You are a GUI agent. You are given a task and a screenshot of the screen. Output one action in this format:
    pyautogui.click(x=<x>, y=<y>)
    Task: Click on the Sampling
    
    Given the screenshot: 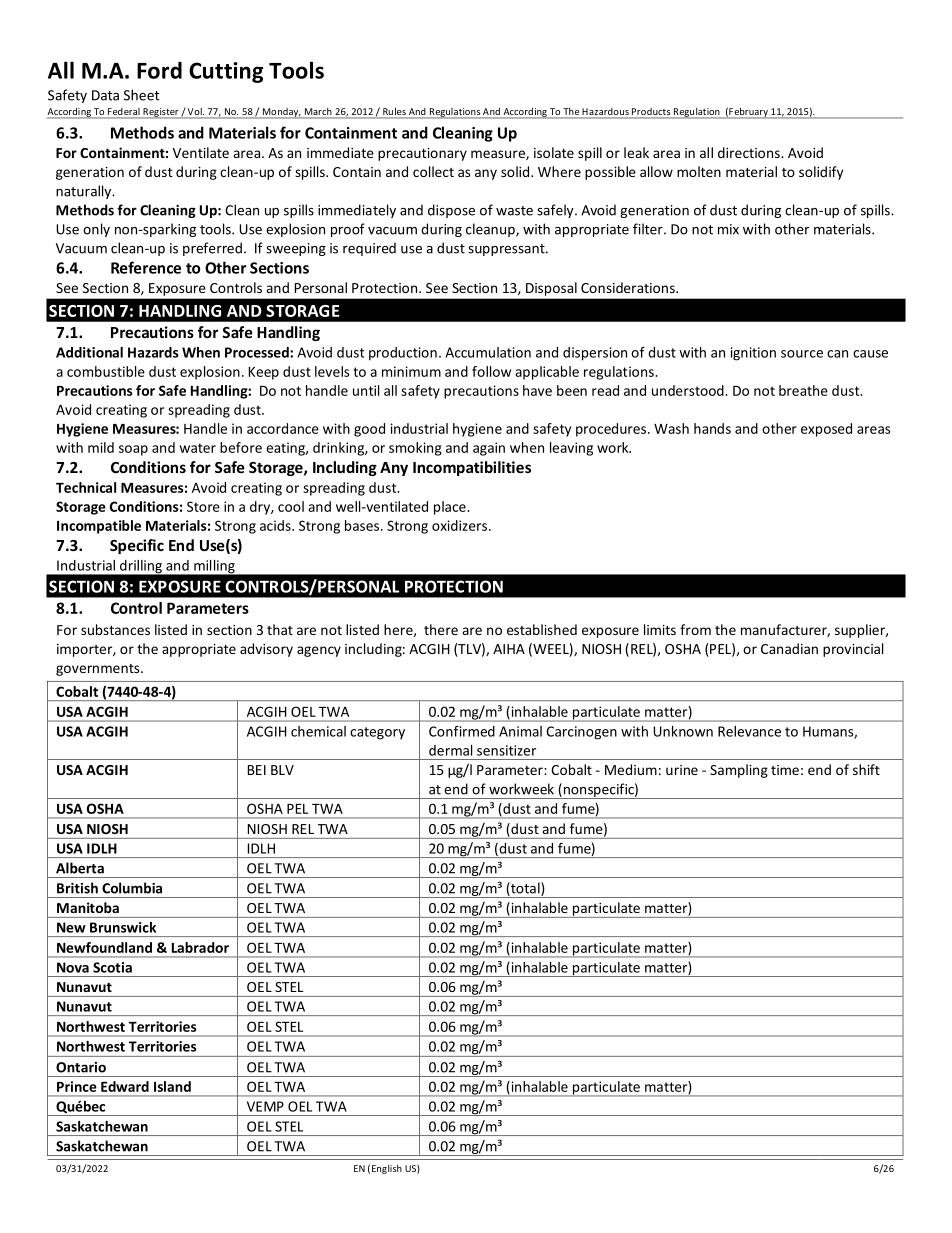 What is the action you would take?
    pyautogui.click(x=739, y=771)
